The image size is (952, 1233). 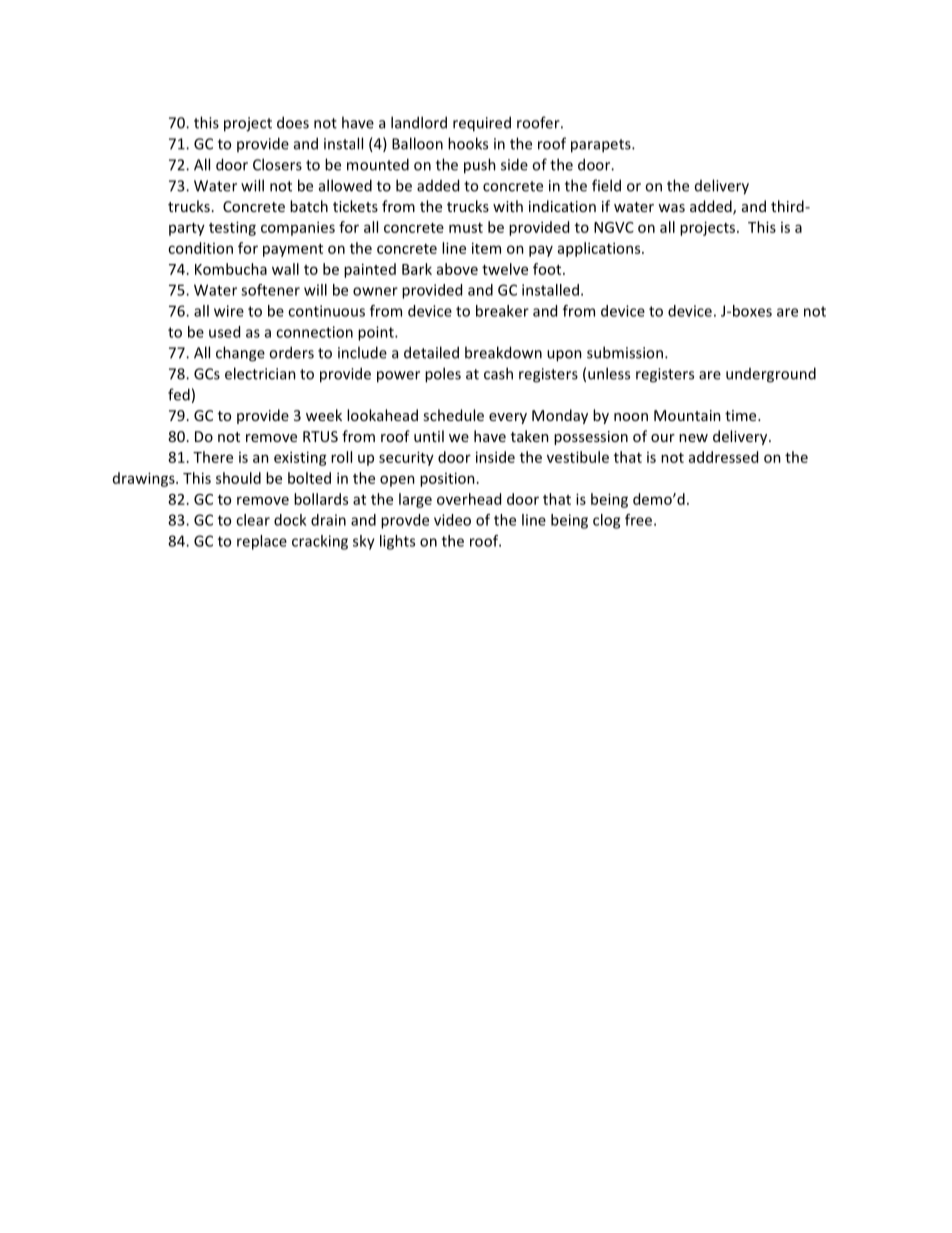 I want to click on applications, so click(x=600, y=249).
